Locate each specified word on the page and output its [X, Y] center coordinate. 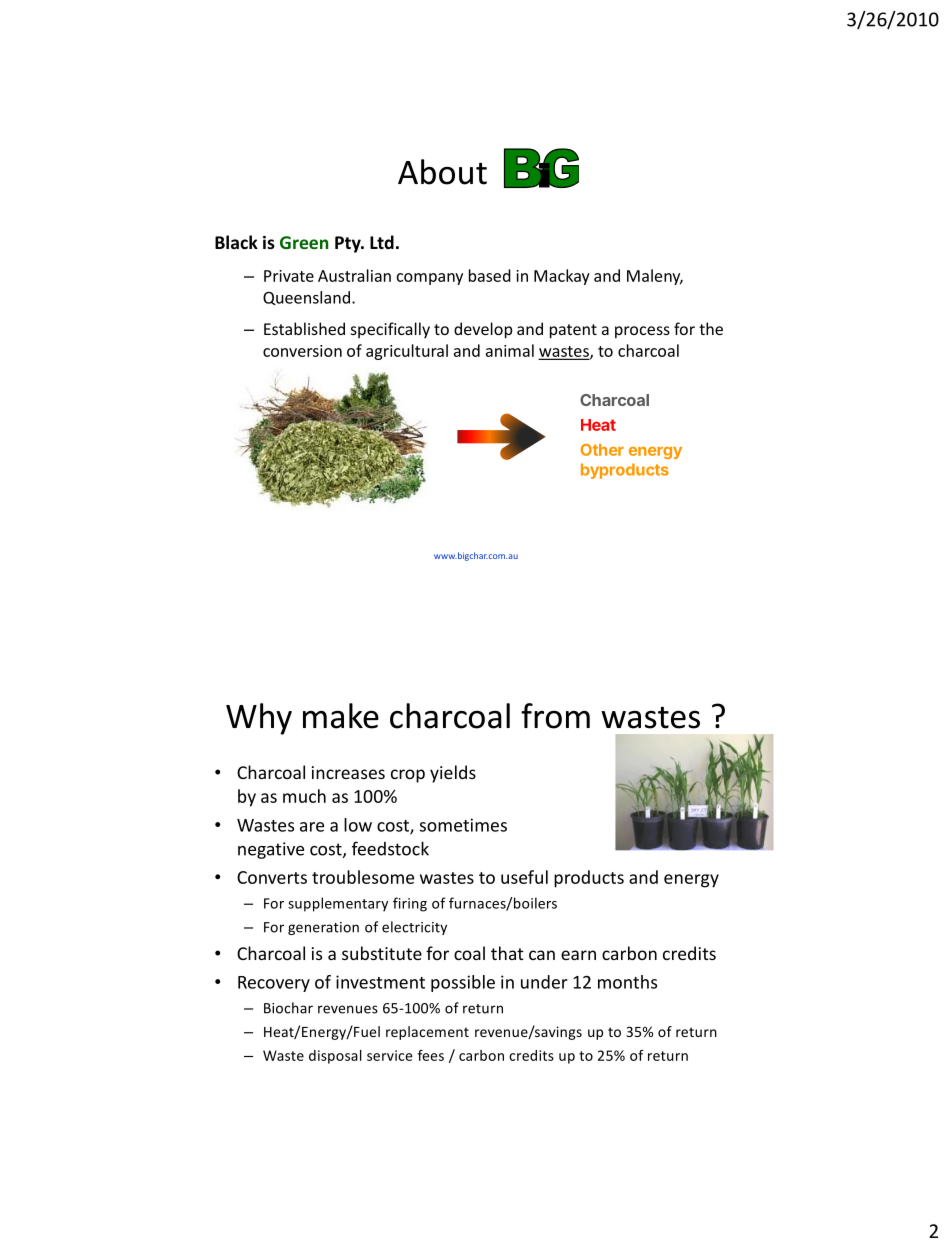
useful [524, 877]
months [627, 982]
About [442, 172]
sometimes [463, 825]
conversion [302, 351]
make [341, 716]
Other [602, 450]
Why [259, 719]
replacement [427, 1033]
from [555, 716]
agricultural [407, 352]
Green [304, 242]
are [312, 827]
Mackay [562, 277]
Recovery [274, 984]
